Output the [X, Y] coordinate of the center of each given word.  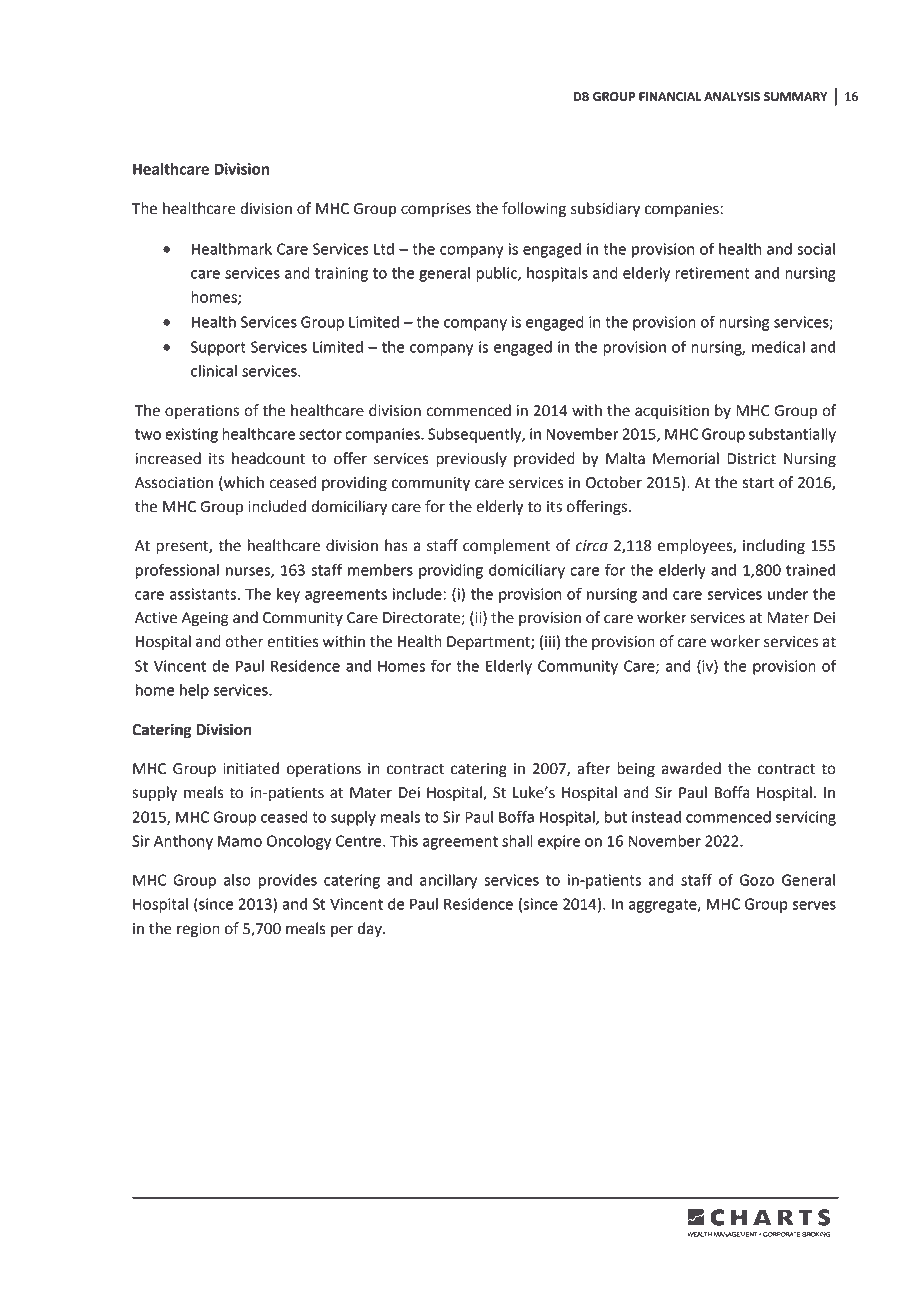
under [788, 594]
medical [778, 347]
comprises [436, 210]
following [534, 210]
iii [550, 641]
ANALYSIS [732, 97]
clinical [214, 371]
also [237, 880]
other [244, 641]
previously [471, 460]
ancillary [448, 881]
